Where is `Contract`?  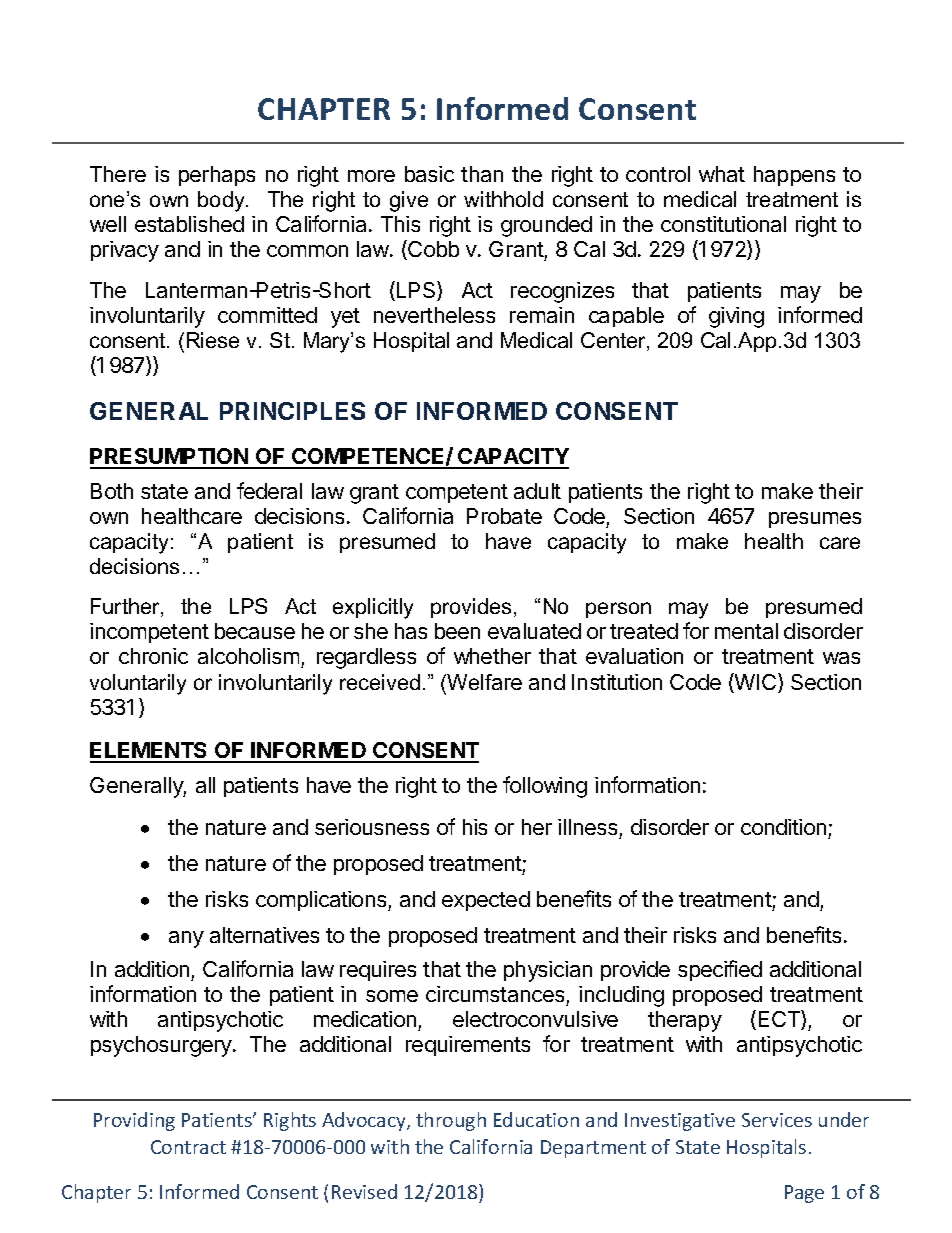 Contract is located at coordinates (188, 1147).
